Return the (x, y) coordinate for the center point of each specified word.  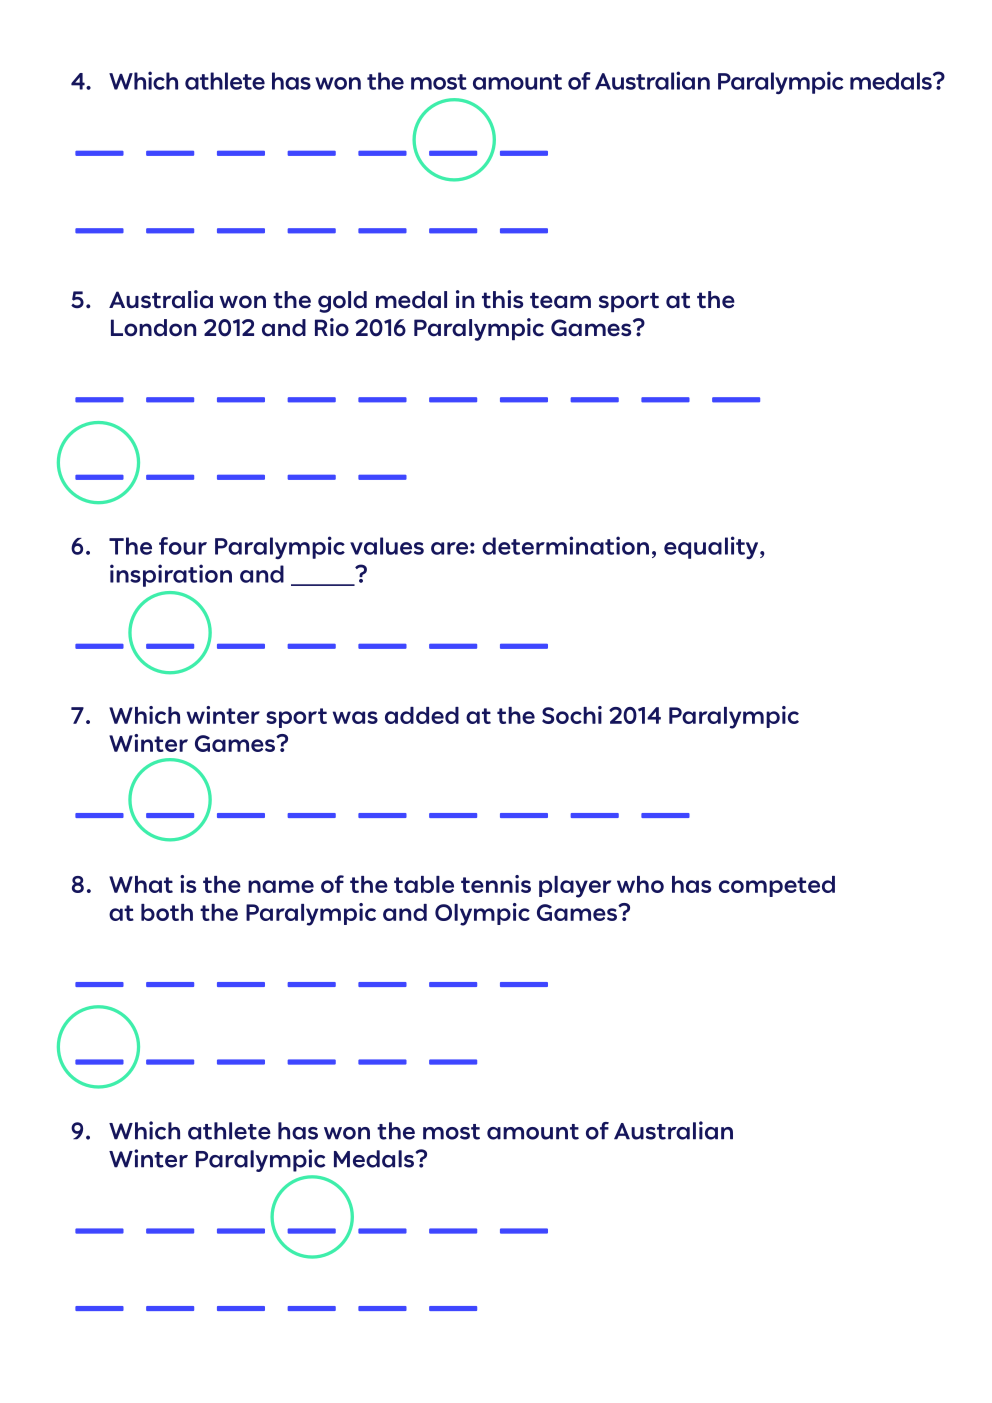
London (153, 328)
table (424, 884)
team (560, 300)
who (640, 884)
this (502, 299)
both (167, 912)
